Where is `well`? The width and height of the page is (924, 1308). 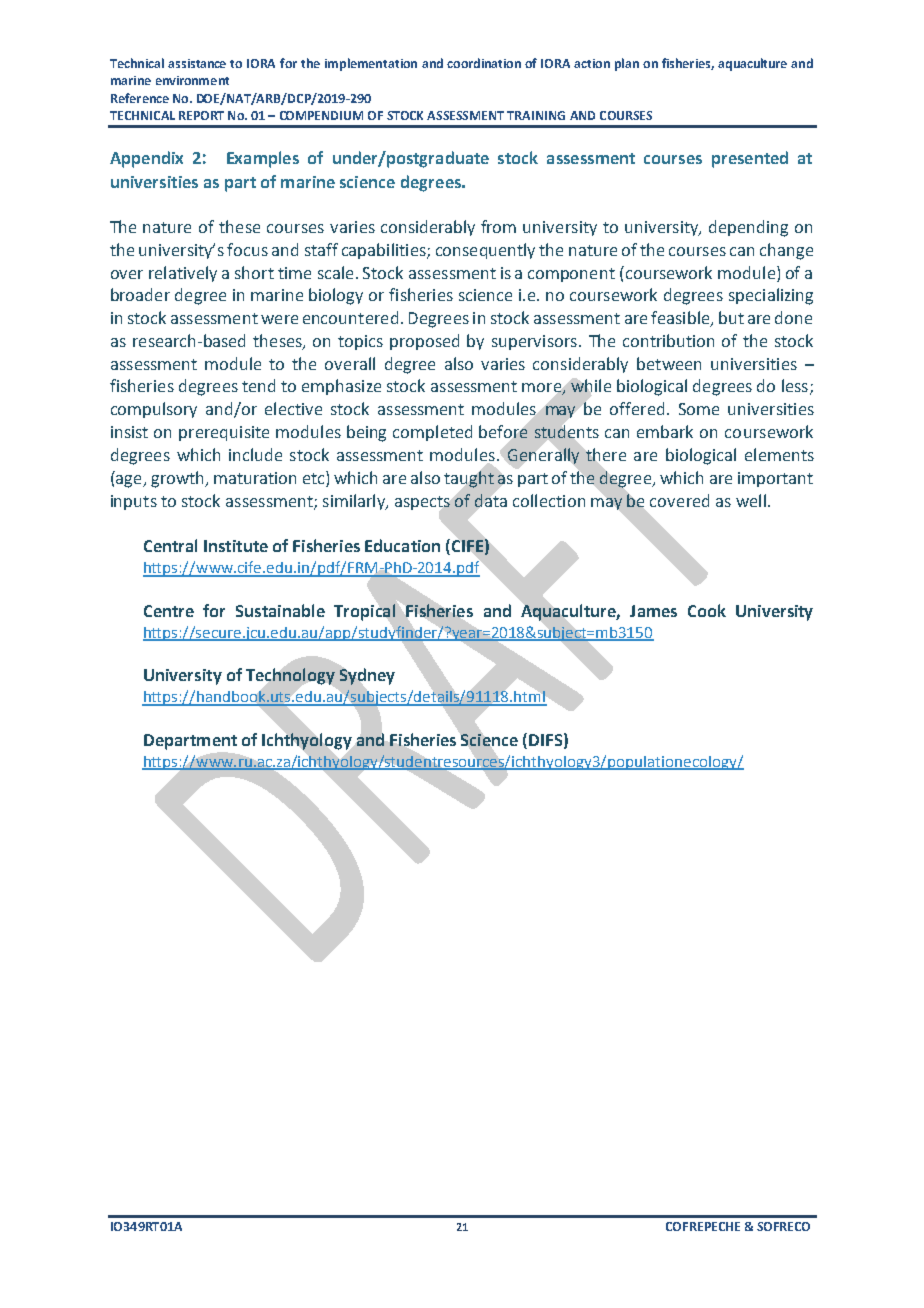
well is located at coordinates (751, 500).
